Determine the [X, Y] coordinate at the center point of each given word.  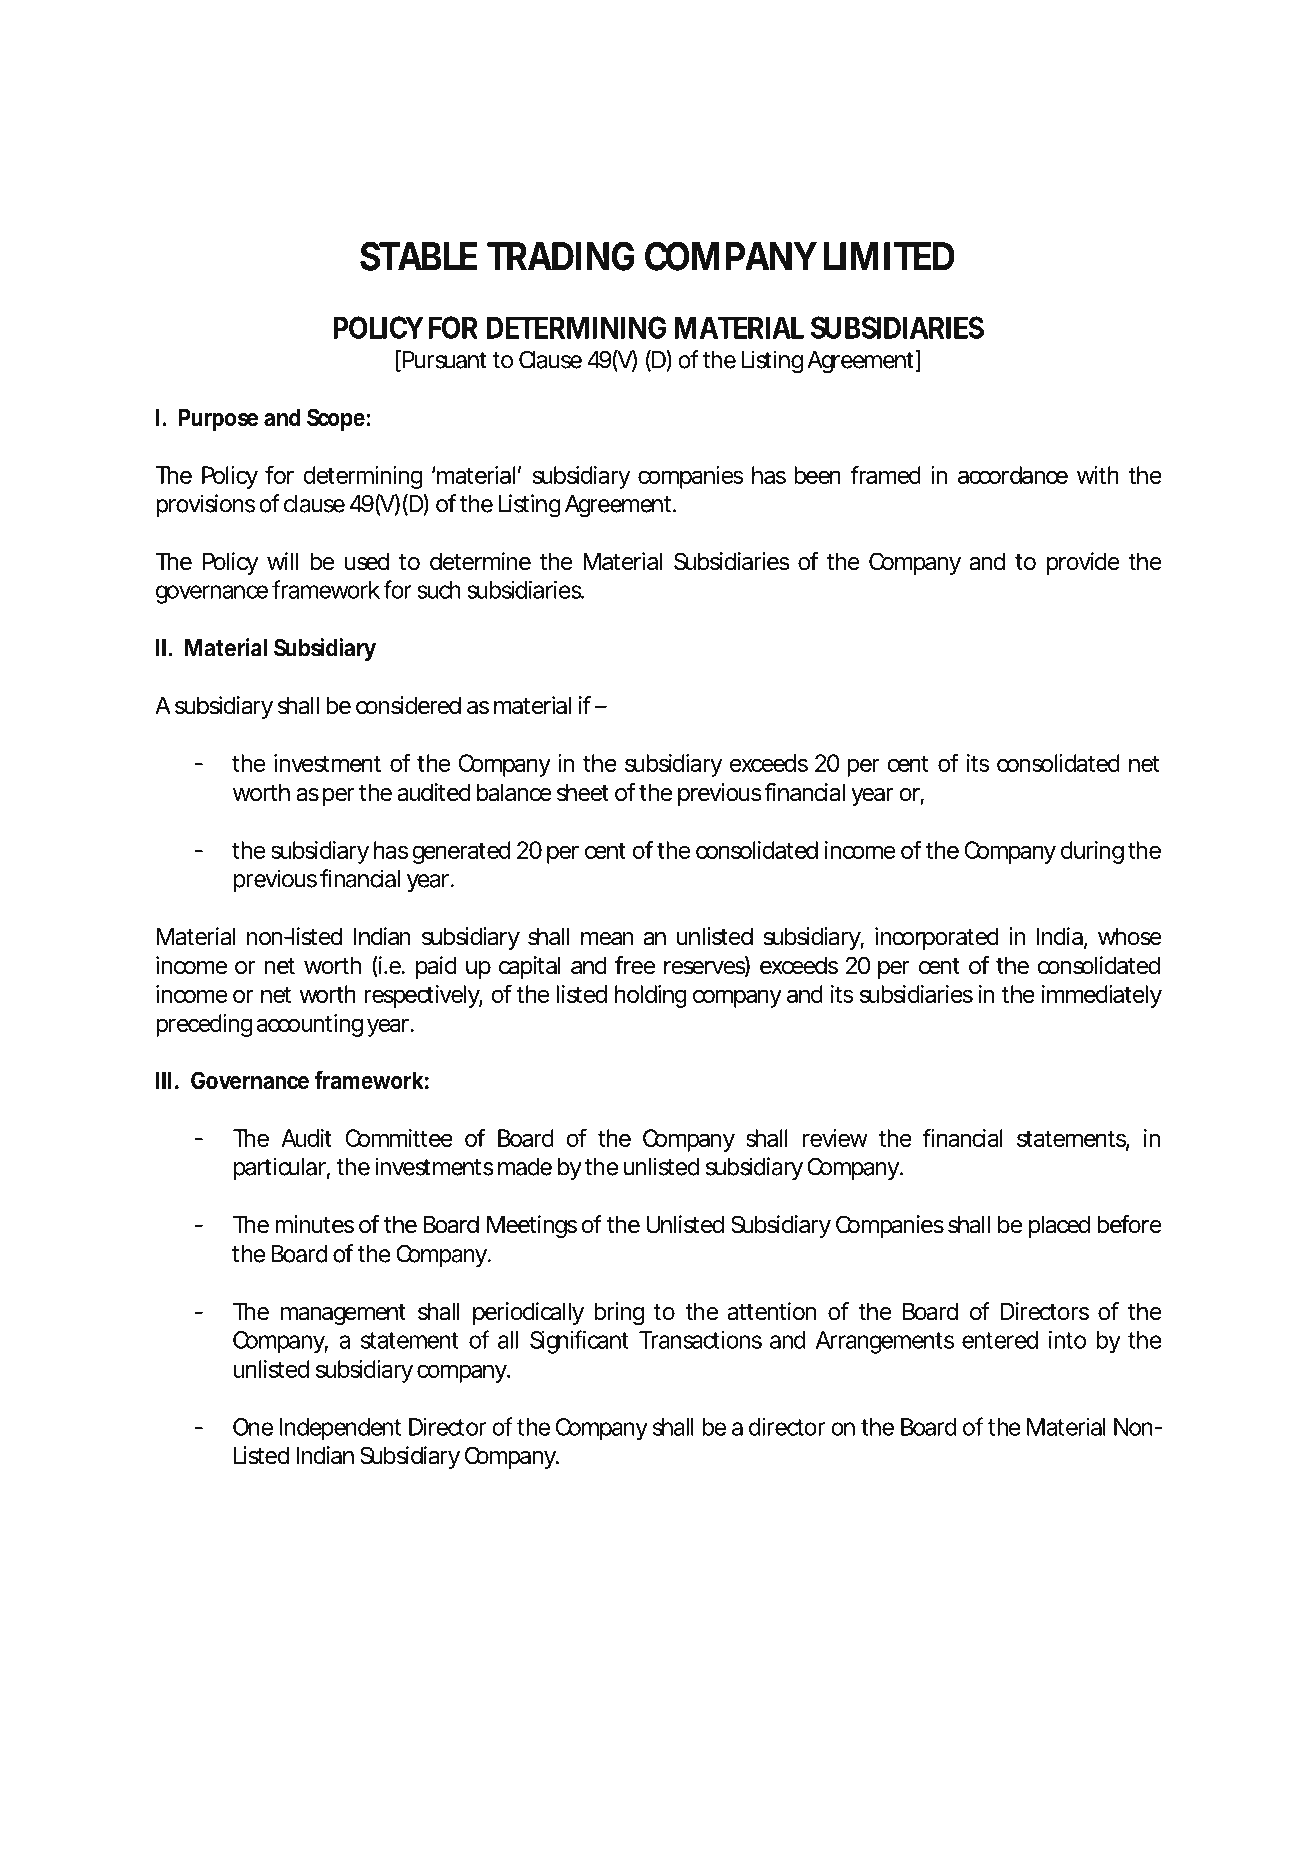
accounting [310, 1025]
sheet [583, 792]
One [253, 1427]
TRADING [561, 256]
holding [651, 996]
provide [1083, 563]
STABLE [418, 256]
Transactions [700, 1340]
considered [408, 705]
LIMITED [889, 256]
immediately [1102, 996]
